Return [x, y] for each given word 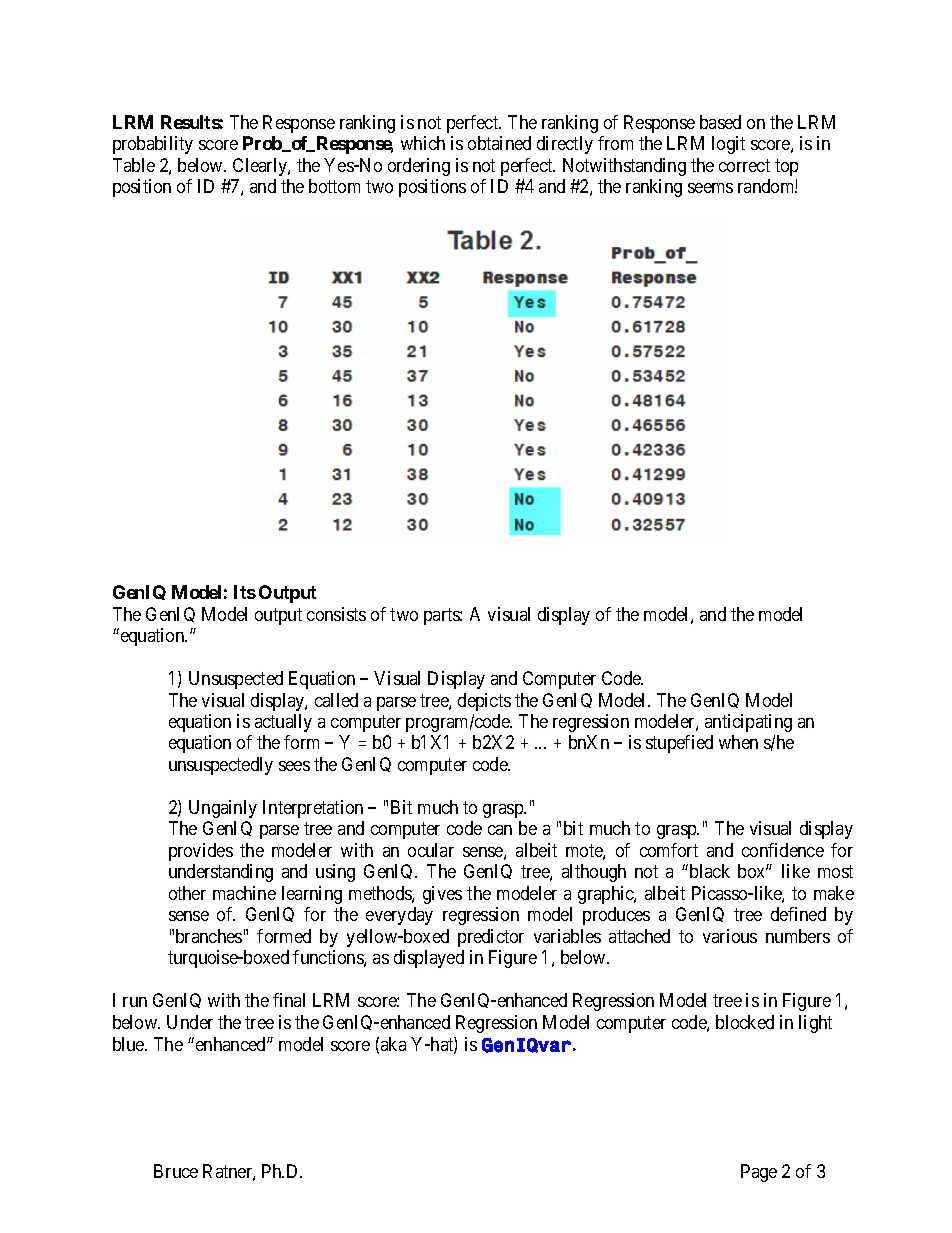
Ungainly [223, 809]
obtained [499, 143]
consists [336, 614]
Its [245, 592]
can [500, 830]
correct [744, 165]
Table [134, 165]
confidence [783, 850]
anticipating [748, 723]
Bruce [176, 1171]
